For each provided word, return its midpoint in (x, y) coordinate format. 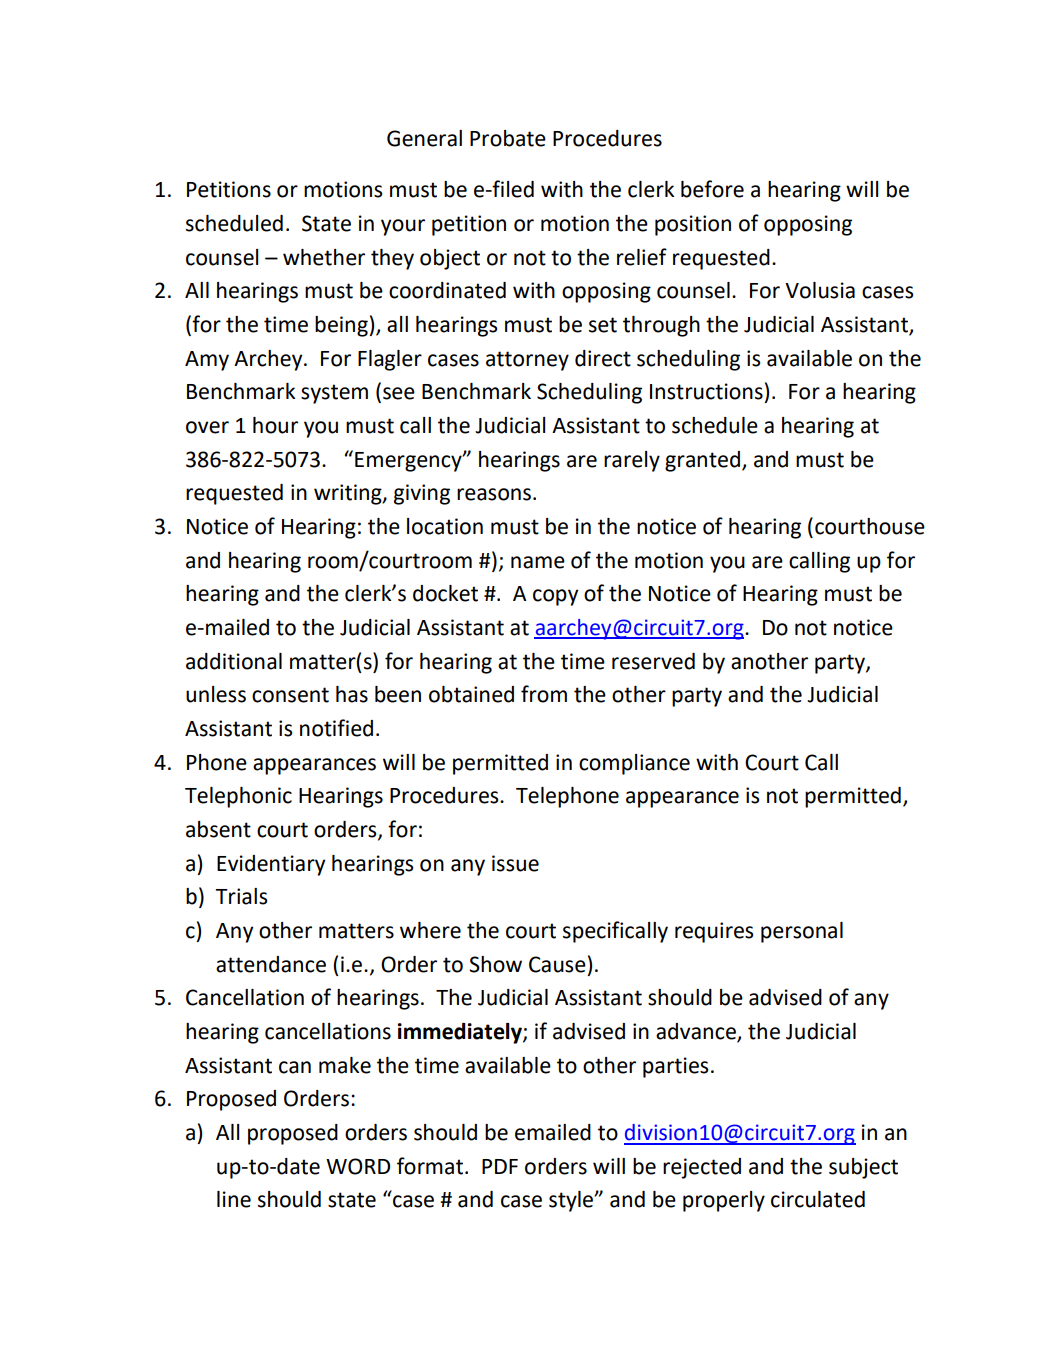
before (712, 189)
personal (802, 932)
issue (515, 863)
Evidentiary (271, 865)
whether (324, 257)
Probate (508, 138)
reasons (494, 494)
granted (702, 461)
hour (275, 425)
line (234, 1199)
